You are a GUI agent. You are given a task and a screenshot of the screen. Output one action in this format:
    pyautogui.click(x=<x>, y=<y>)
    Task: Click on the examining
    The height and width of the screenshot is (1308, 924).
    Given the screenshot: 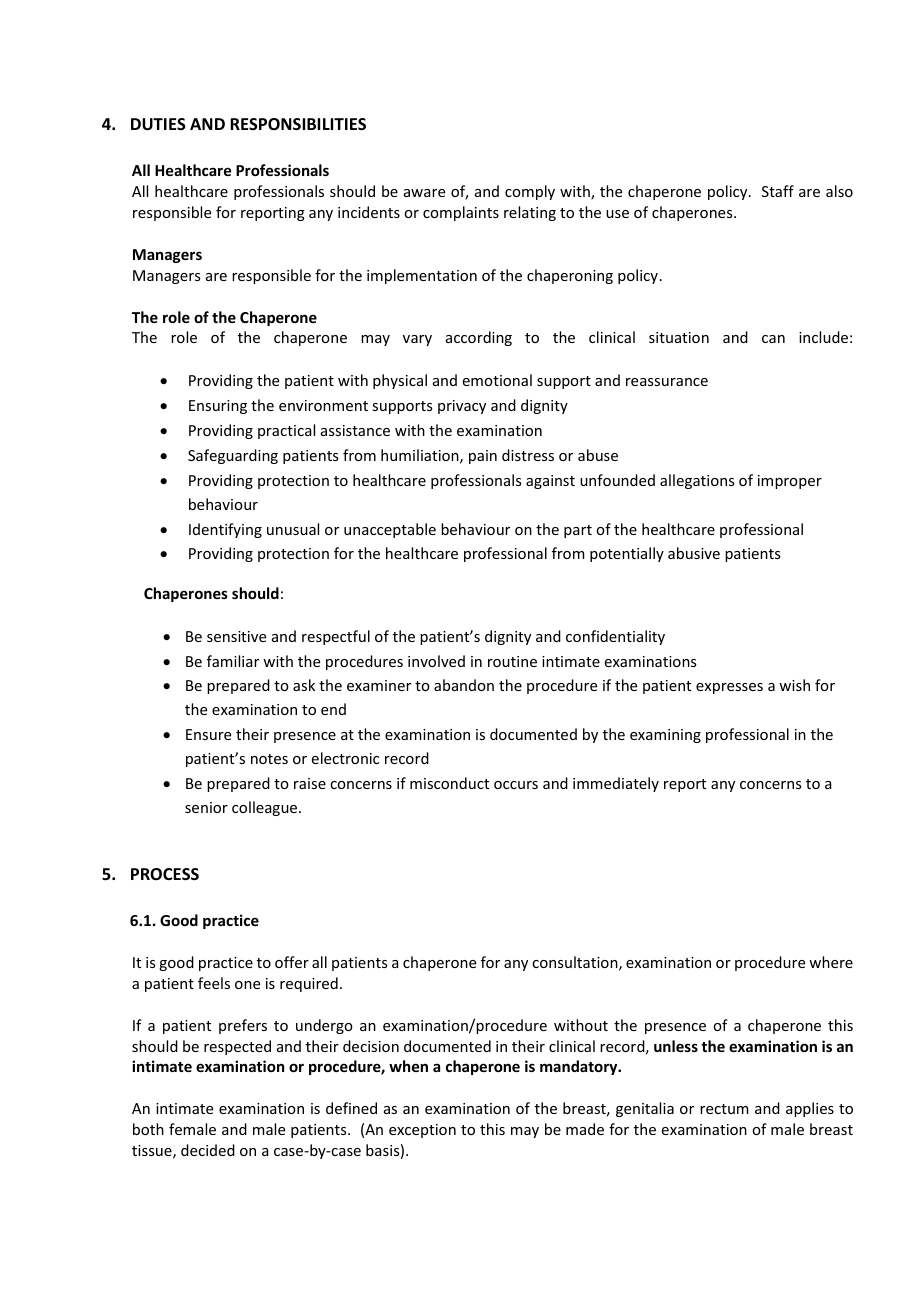 What is the action you would take?
    pyautogui.click(x=665, y=736)
